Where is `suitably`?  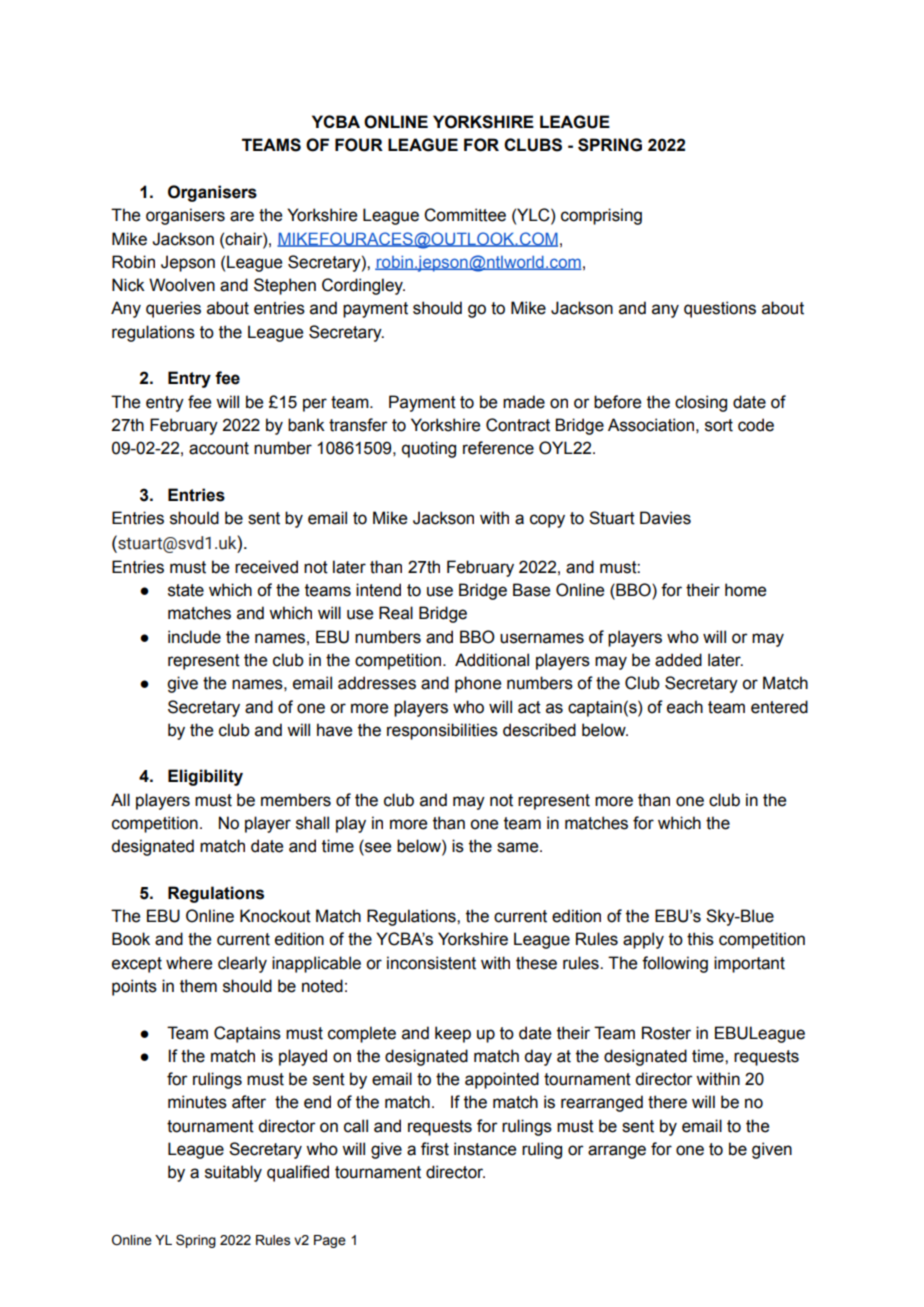 suitably is located at coordinates (233, 1173).
